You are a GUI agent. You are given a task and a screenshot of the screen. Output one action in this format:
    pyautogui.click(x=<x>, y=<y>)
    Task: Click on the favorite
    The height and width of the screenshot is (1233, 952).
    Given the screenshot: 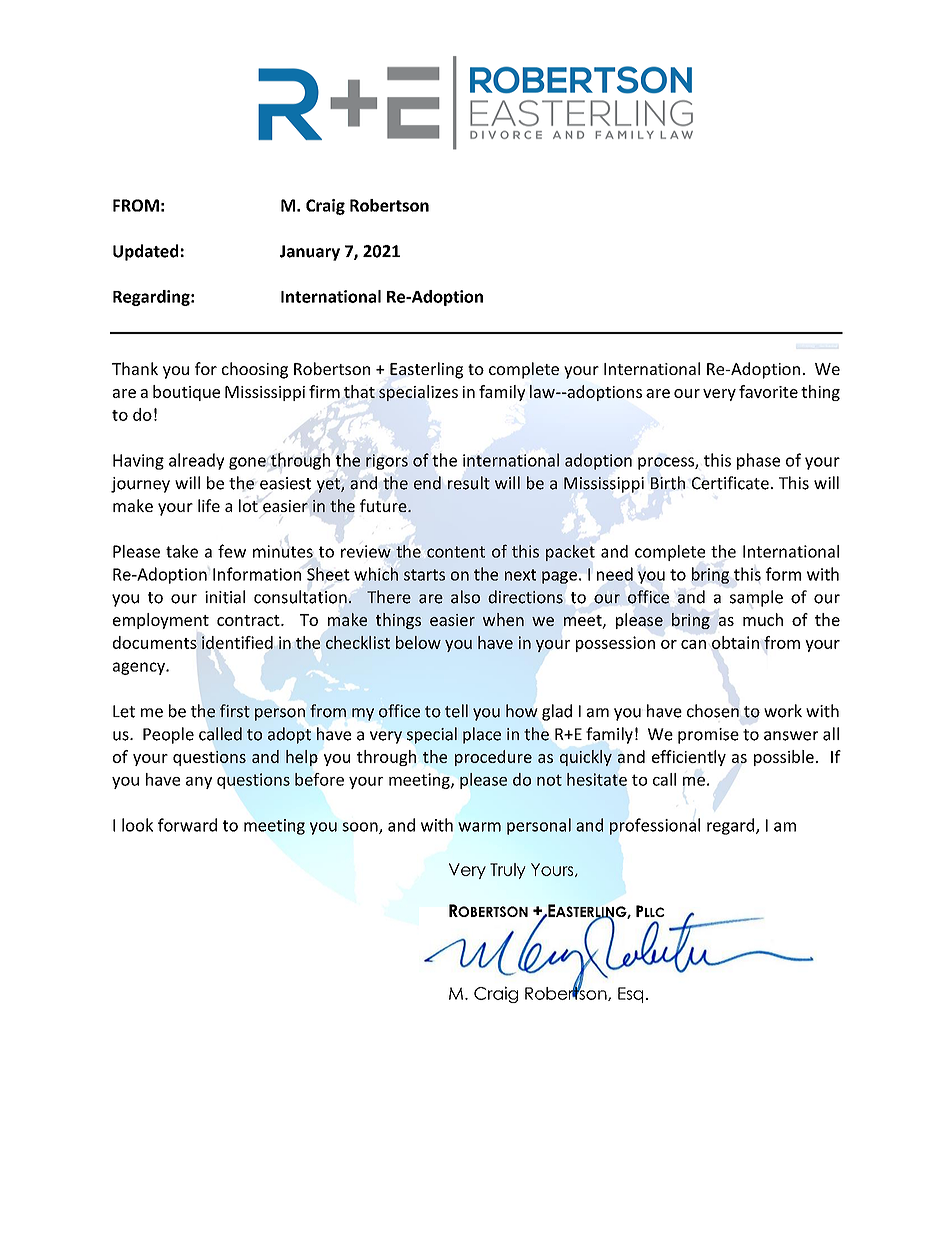 What is the action you would take?
    pyautogui.click(x=768, y=391)
